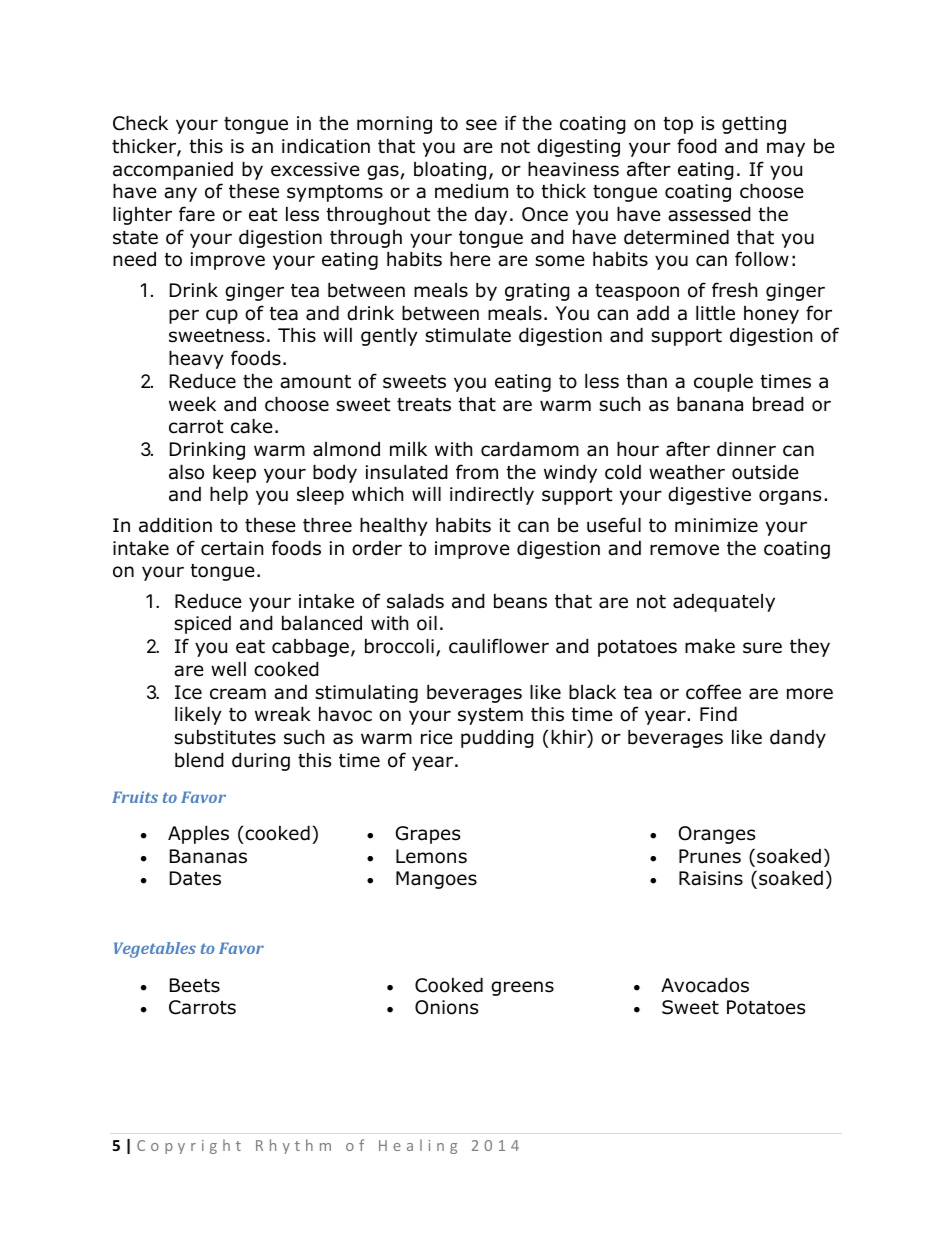  I want to click on greens, so click(522, 988).
